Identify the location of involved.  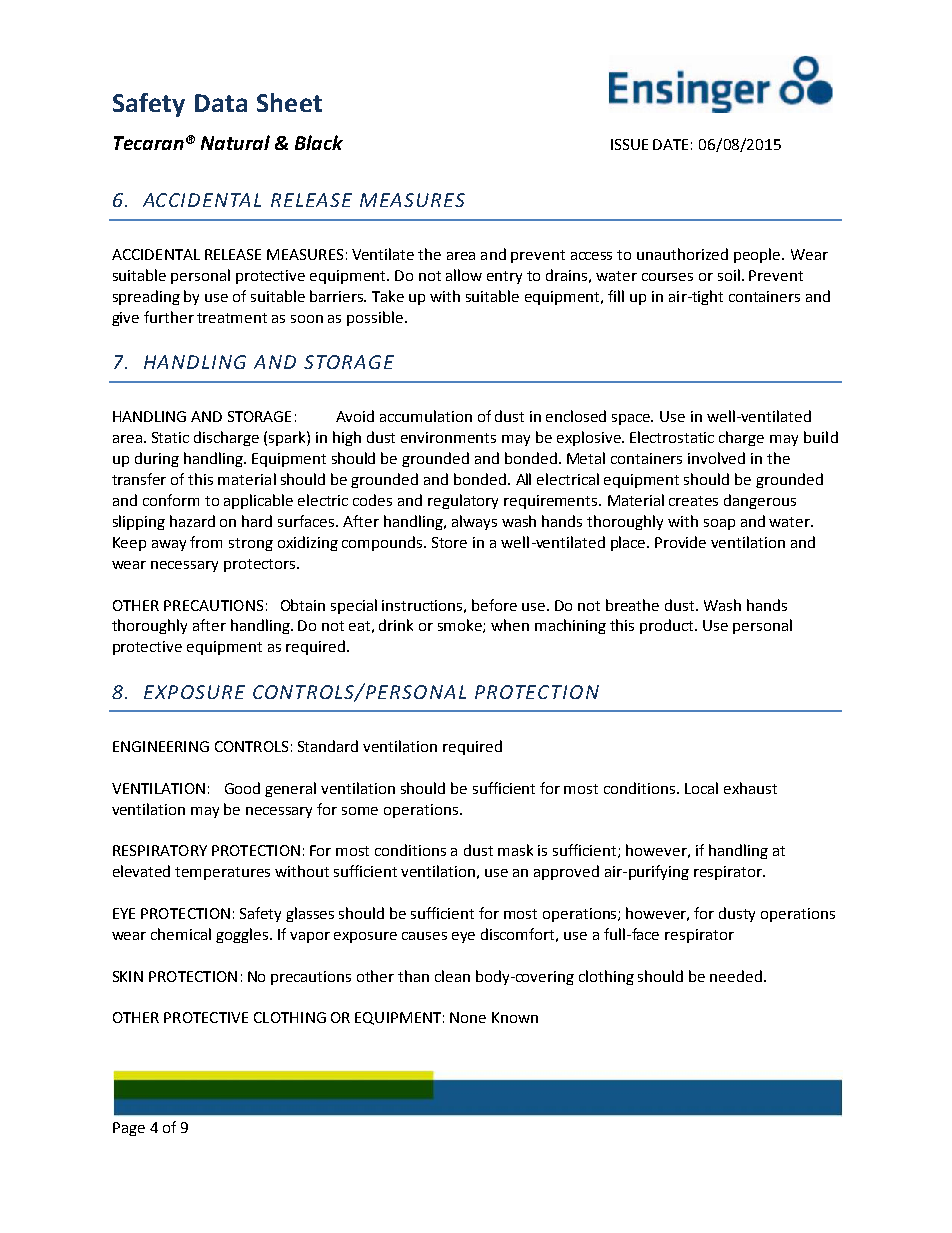
(716, 458).
